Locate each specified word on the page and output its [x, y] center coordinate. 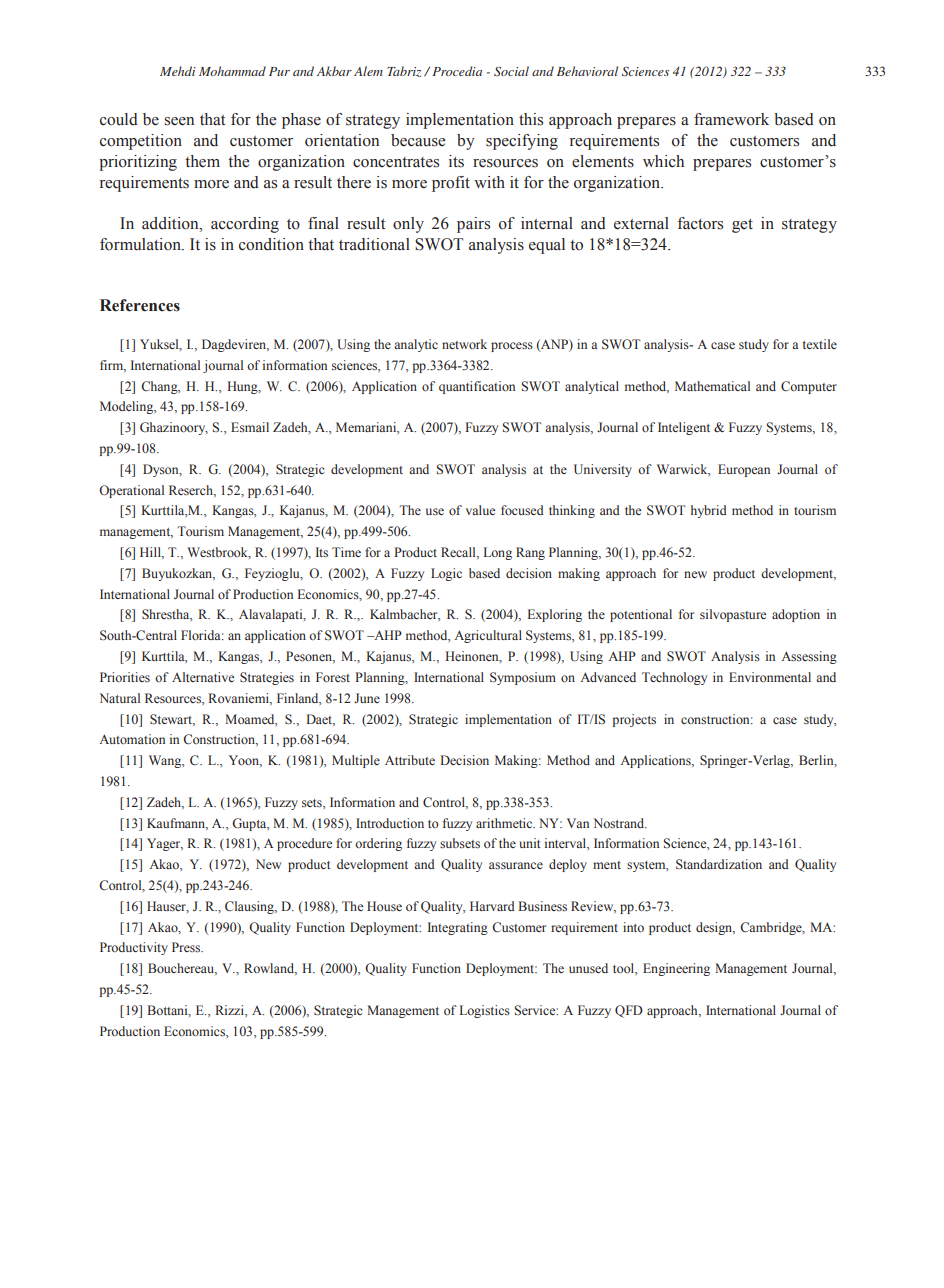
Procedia [457, 71]
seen [179, 121]
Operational [131, 491]
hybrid [709, 511]
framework [731, 119]
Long [498, 553]
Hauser [168, 907]
